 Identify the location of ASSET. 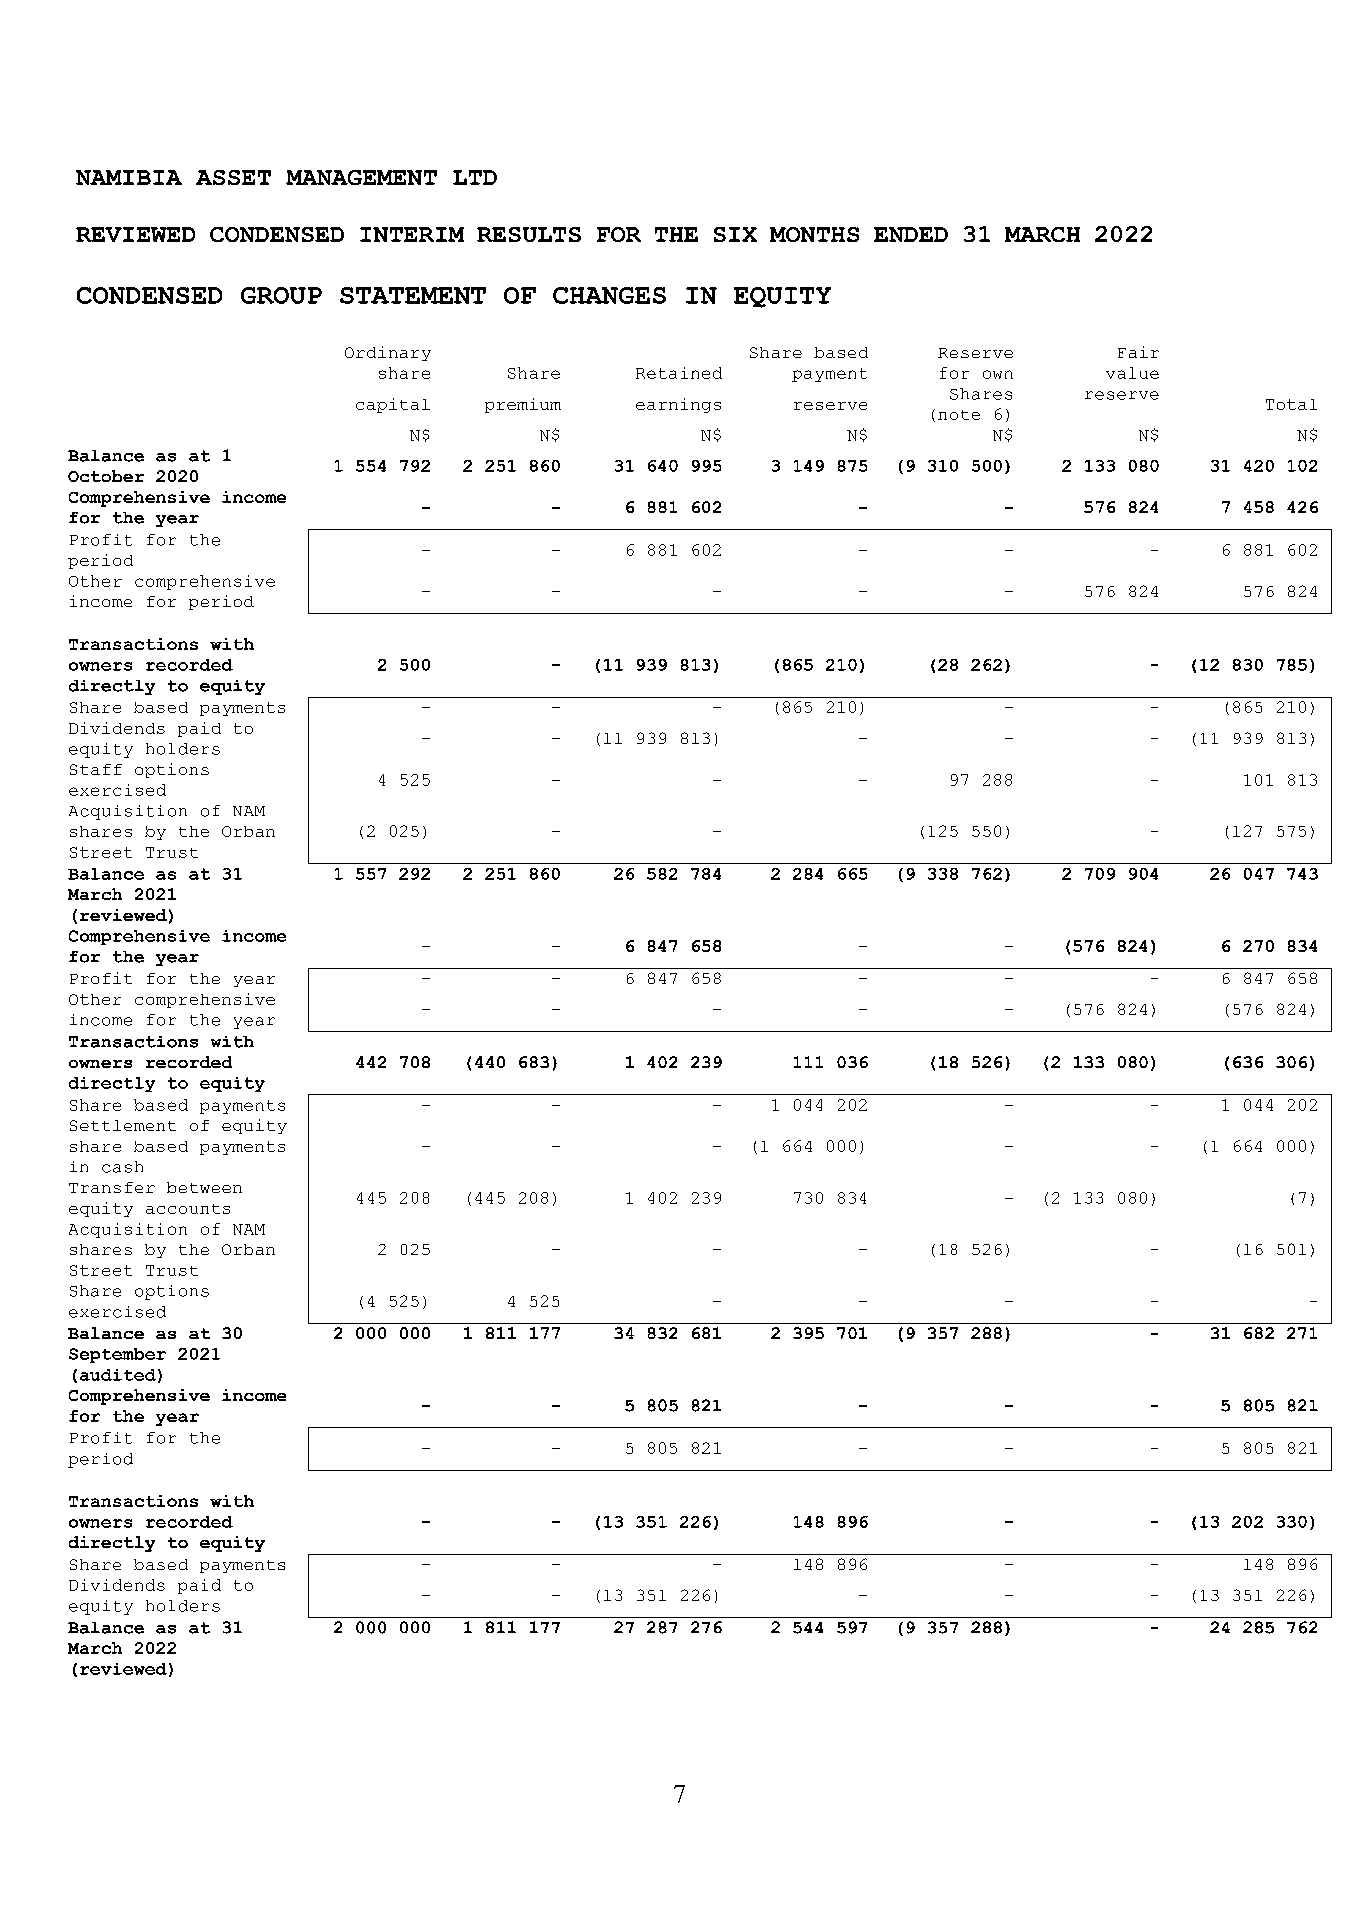
(233, 177).
